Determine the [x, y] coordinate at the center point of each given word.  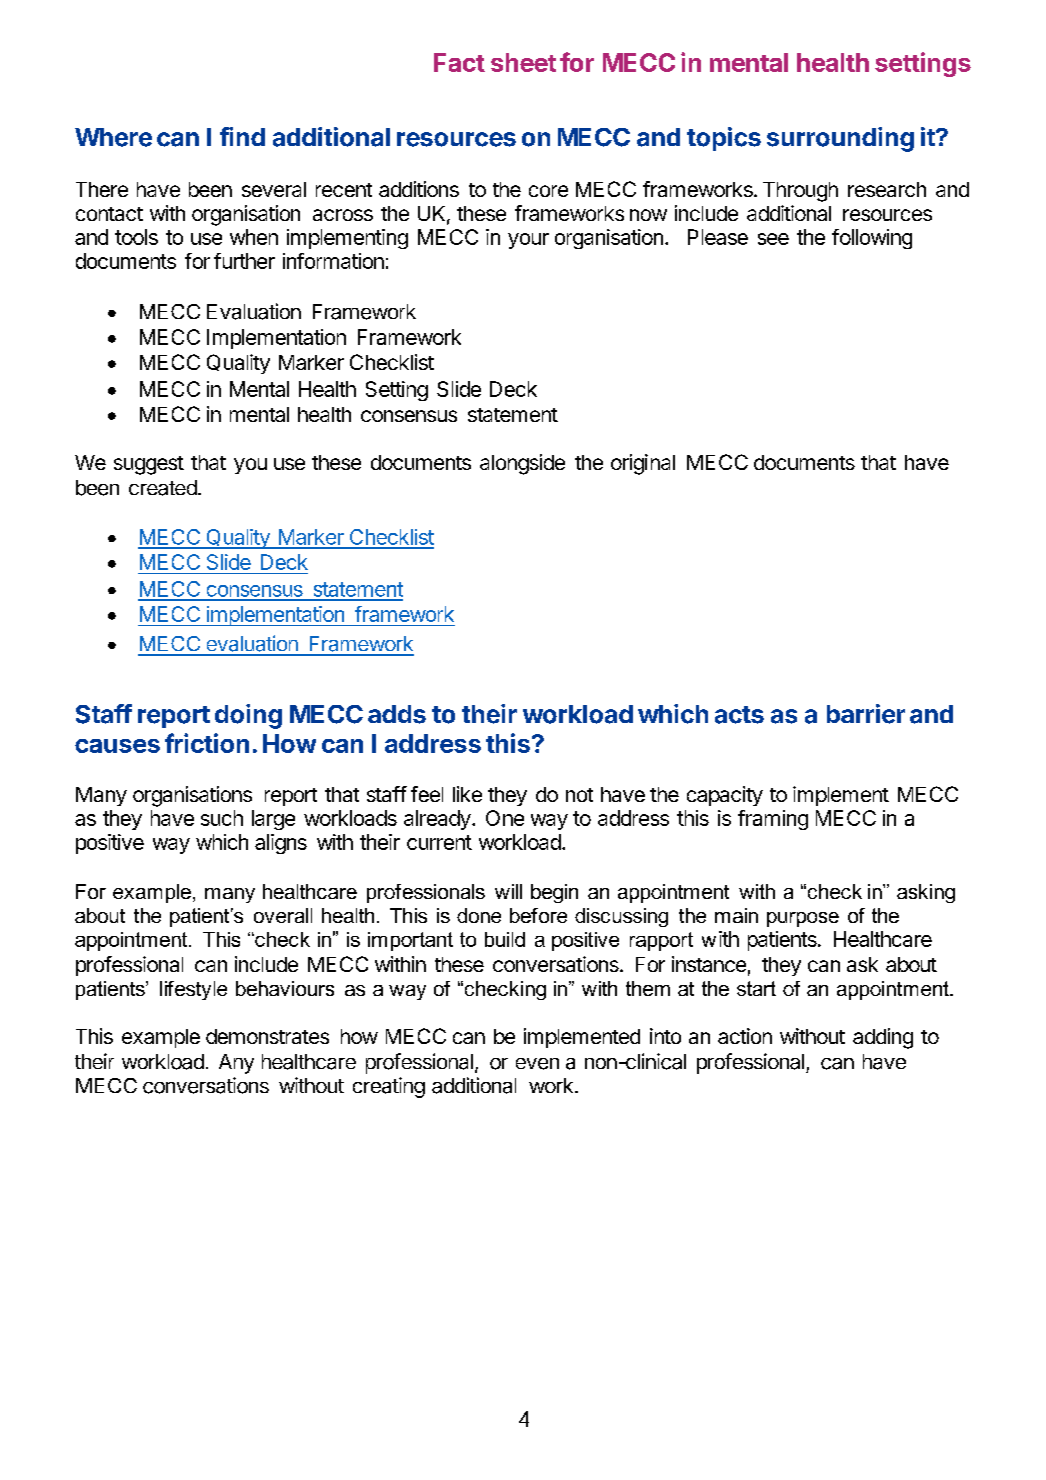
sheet [523, 62]
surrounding [840, 139]
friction [207, 743]
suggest [149, 465]
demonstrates [267, 1036]
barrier [866, 714]
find [242, 136]
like [467, 794]
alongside [522, 464]
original [643, 464]
